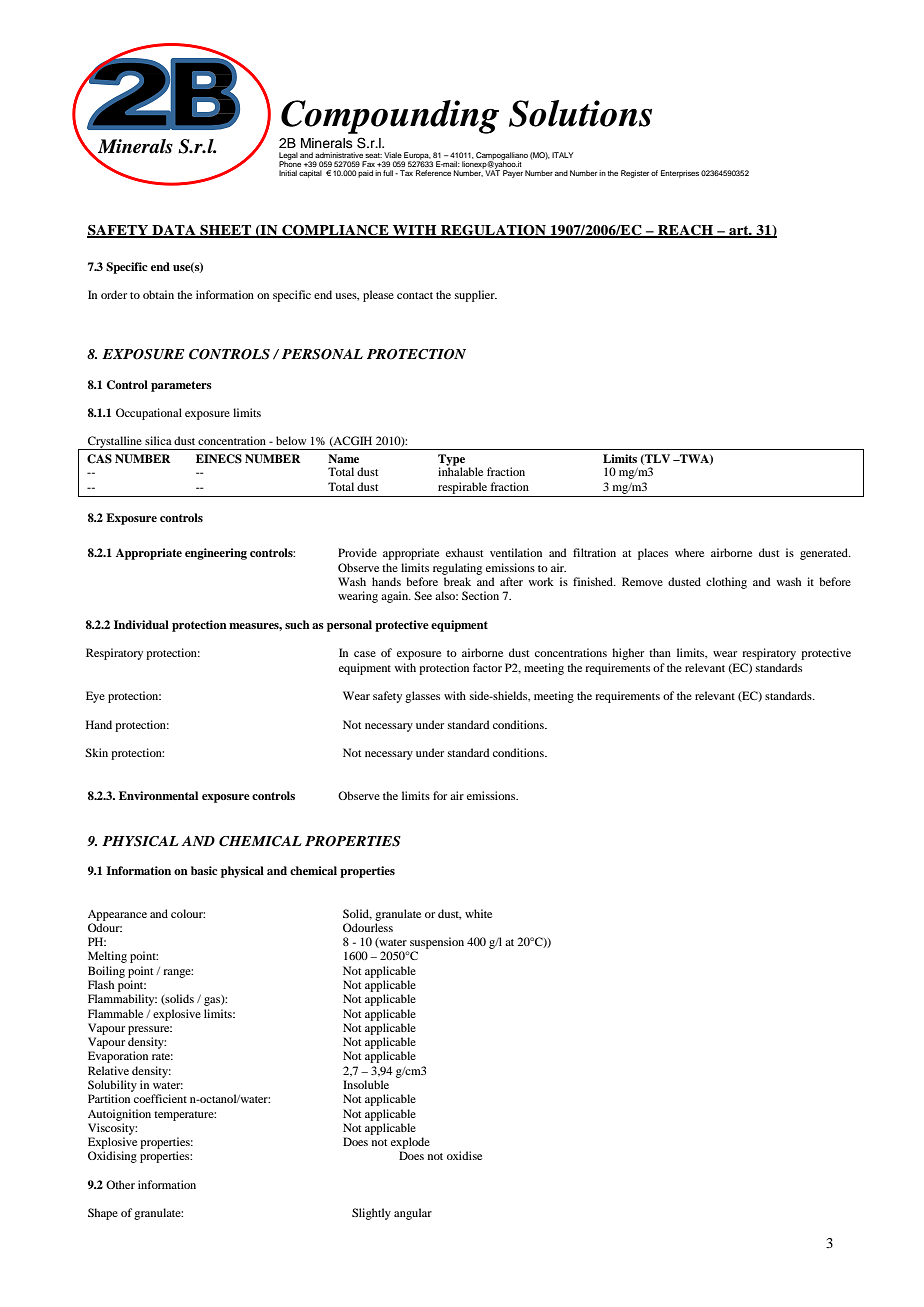 The image size is (924, 1307). Describe the element at coordinates (422, 697) in the page. I see `glasses` at that location.
